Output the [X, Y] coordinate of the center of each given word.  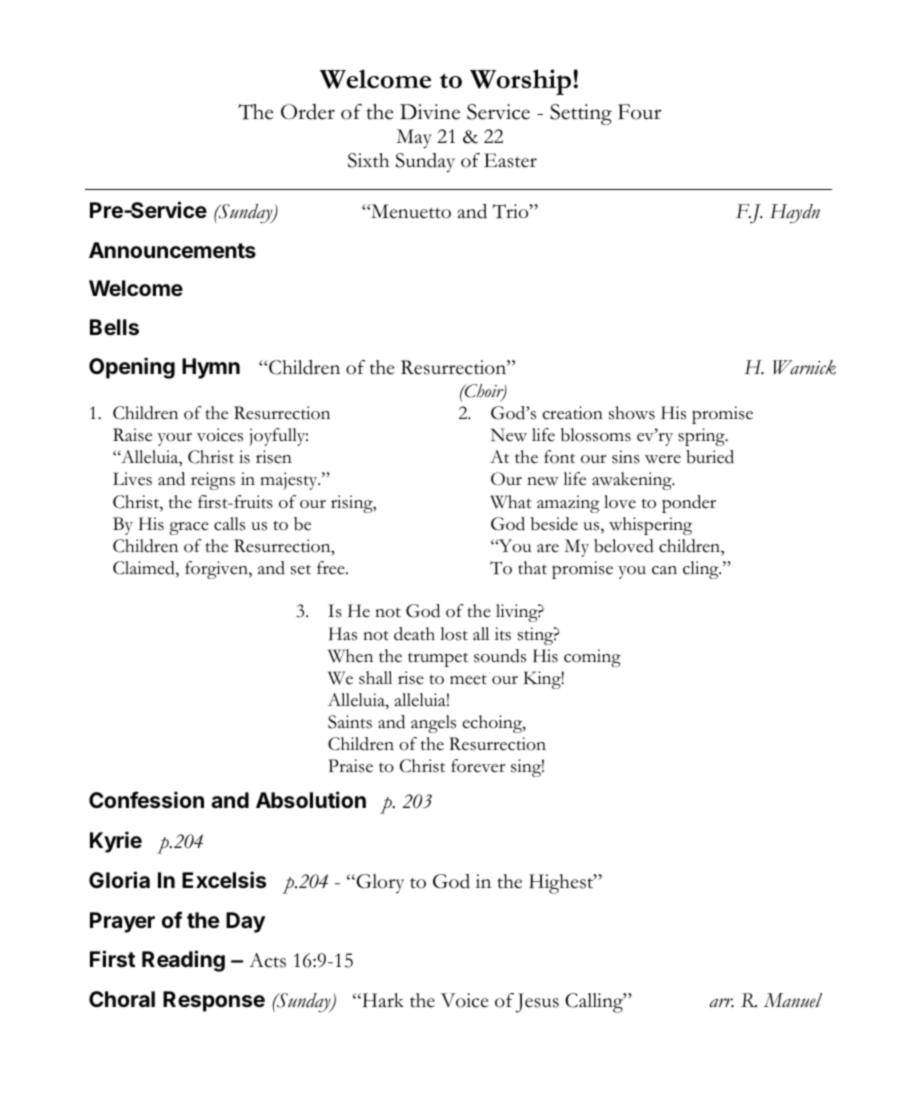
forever [478, 766]
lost [454, 634]
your [175, 439]
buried [710, 457]
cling [702, 570]
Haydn [795, 213]
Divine [430, 112]
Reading [183, 961]
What [511, 502]
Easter [510, 160]
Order [308, 112]
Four [639, 112]
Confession [146, 799]
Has [343, 634]
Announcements [172, 250]
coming [592, 658]
